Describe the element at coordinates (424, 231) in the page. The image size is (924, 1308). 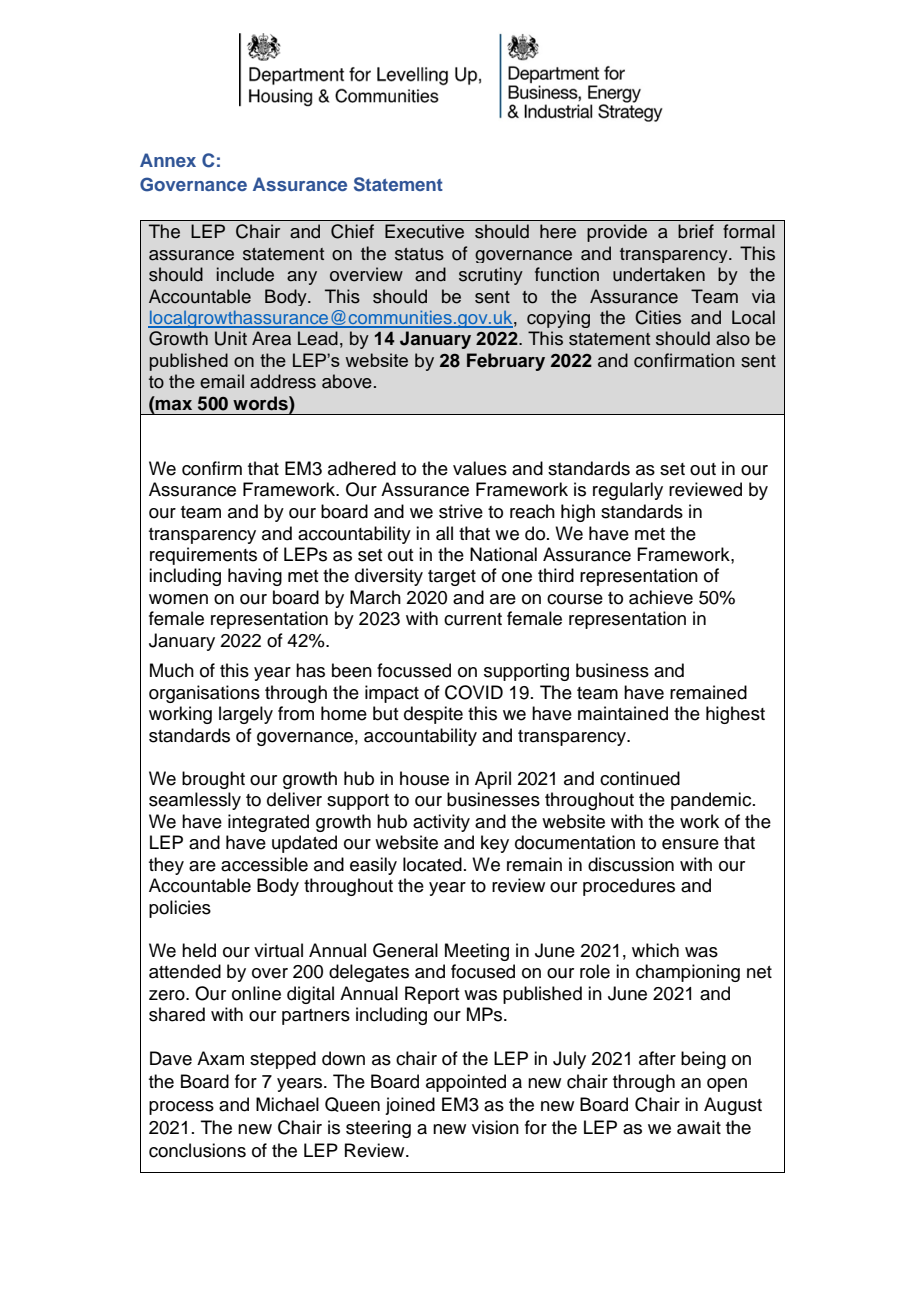
I see `Executive` at that location.
